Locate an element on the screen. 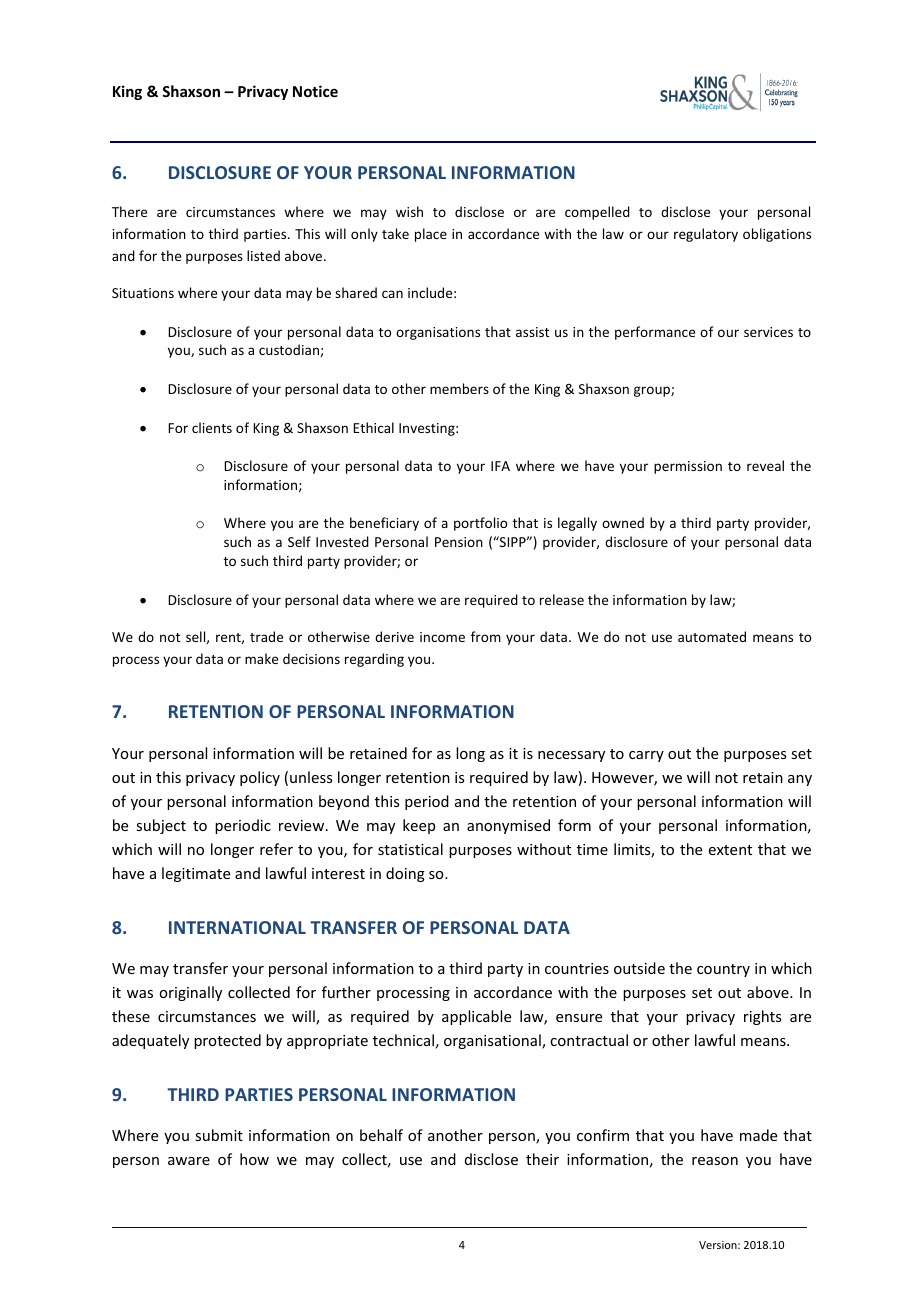 This screenshot has width=924, height=1308. trade is located at coordinates (266, 636).
